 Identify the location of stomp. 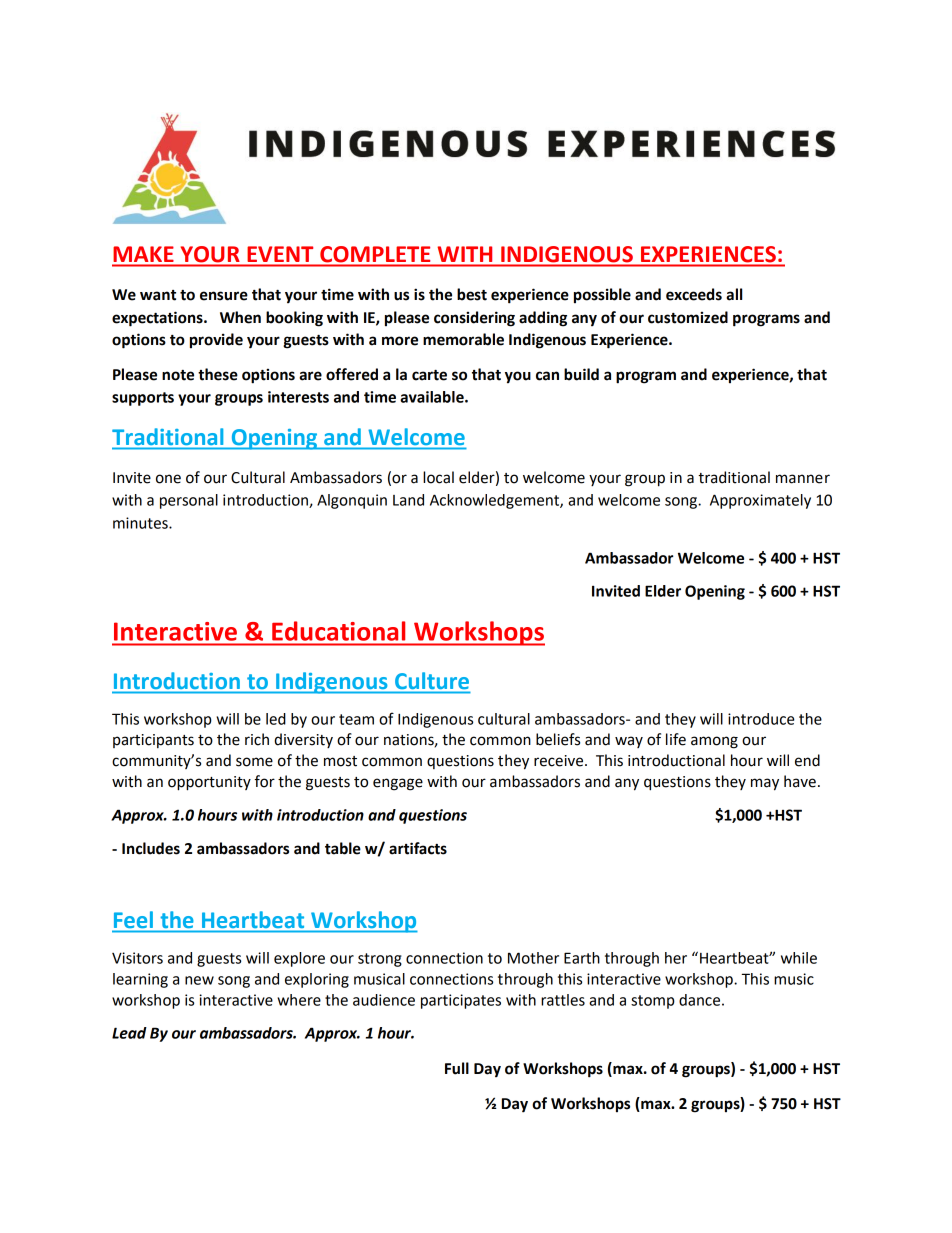
(653, 1002).
